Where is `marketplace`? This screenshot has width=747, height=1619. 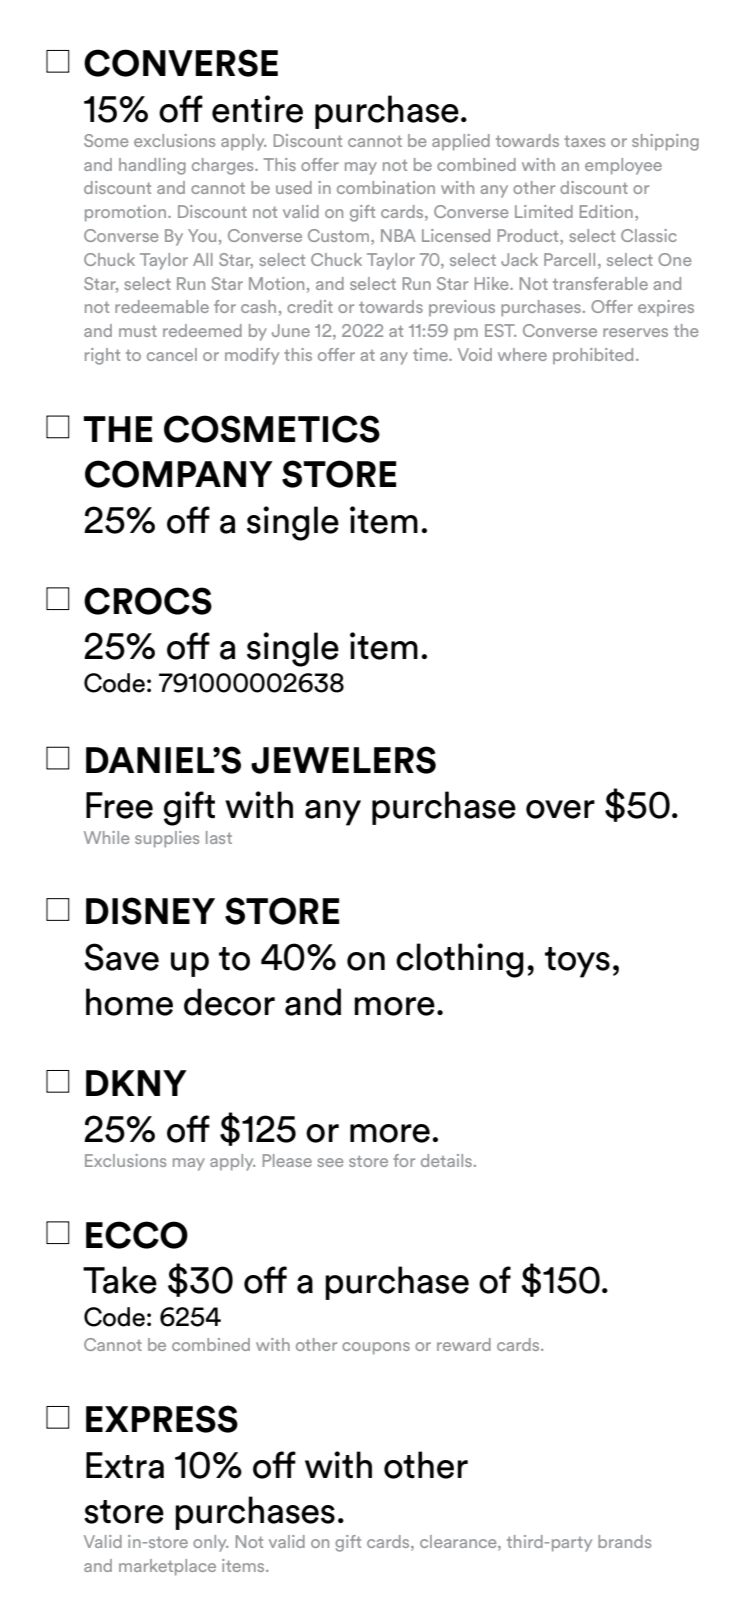 marketplace is located at coordinates (167, 1567).
